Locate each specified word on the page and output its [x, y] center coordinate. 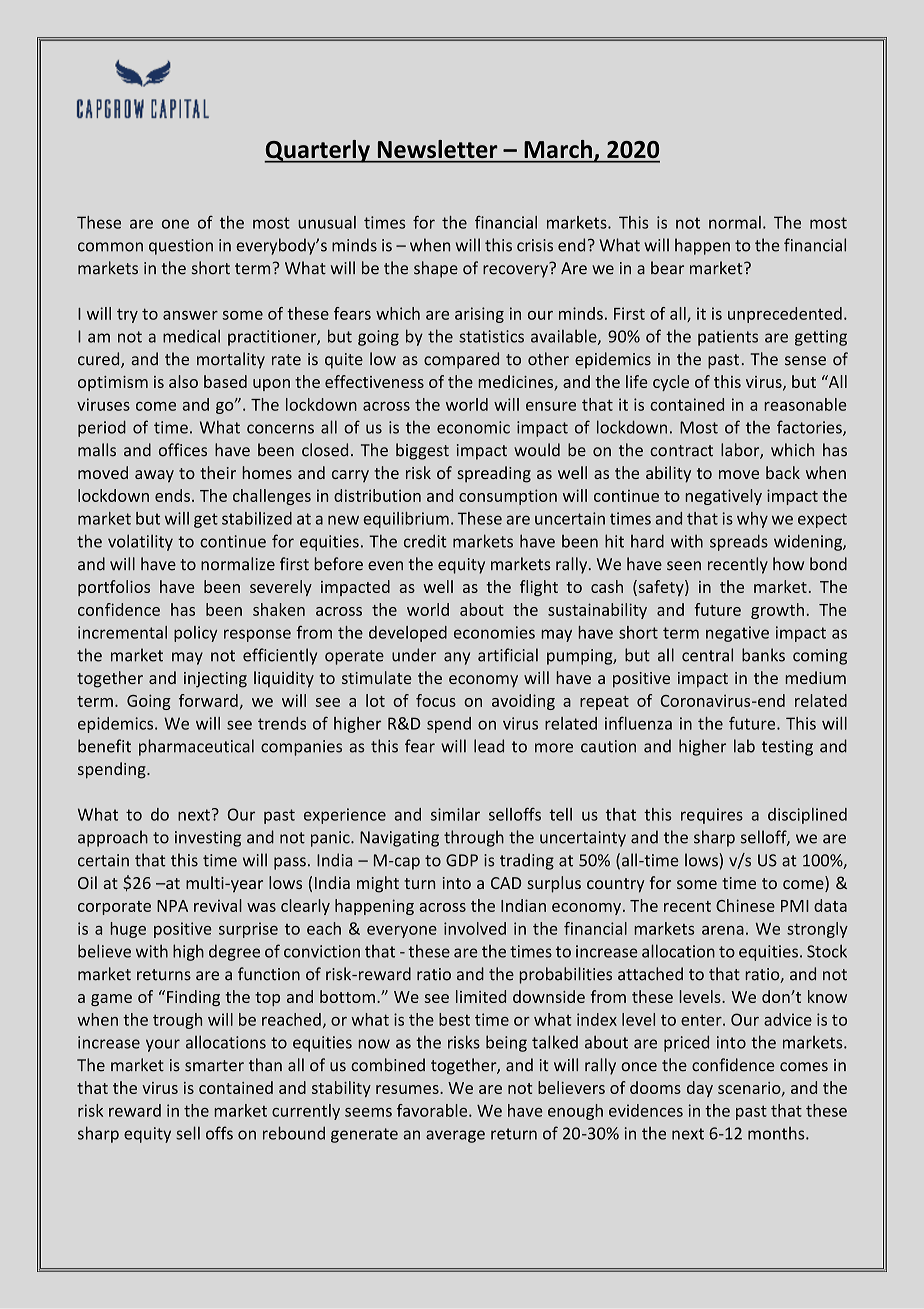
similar [455, 814]
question [181, 247]
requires [712, 816]
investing [208, 839]
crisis [535, 245]
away [154, 476]
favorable [433, 1110]
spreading [494, 474]
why [752, 520]
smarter [214, 1066]
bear [667, 268]
